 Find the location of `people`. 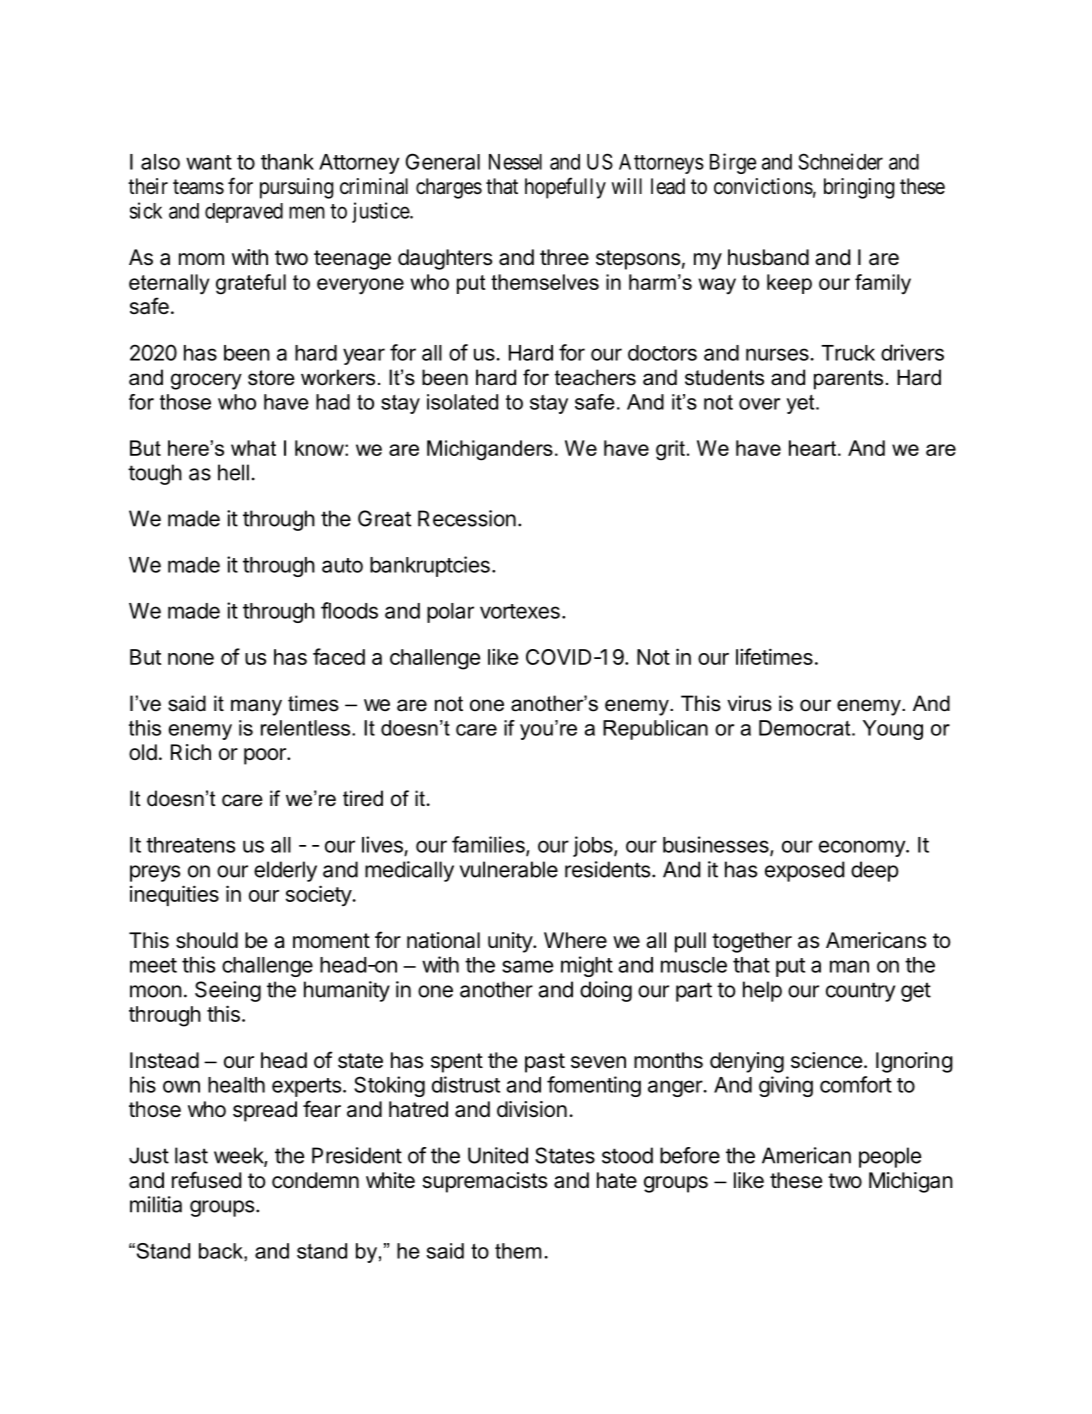

people is located at coordinates (890, 1157).
